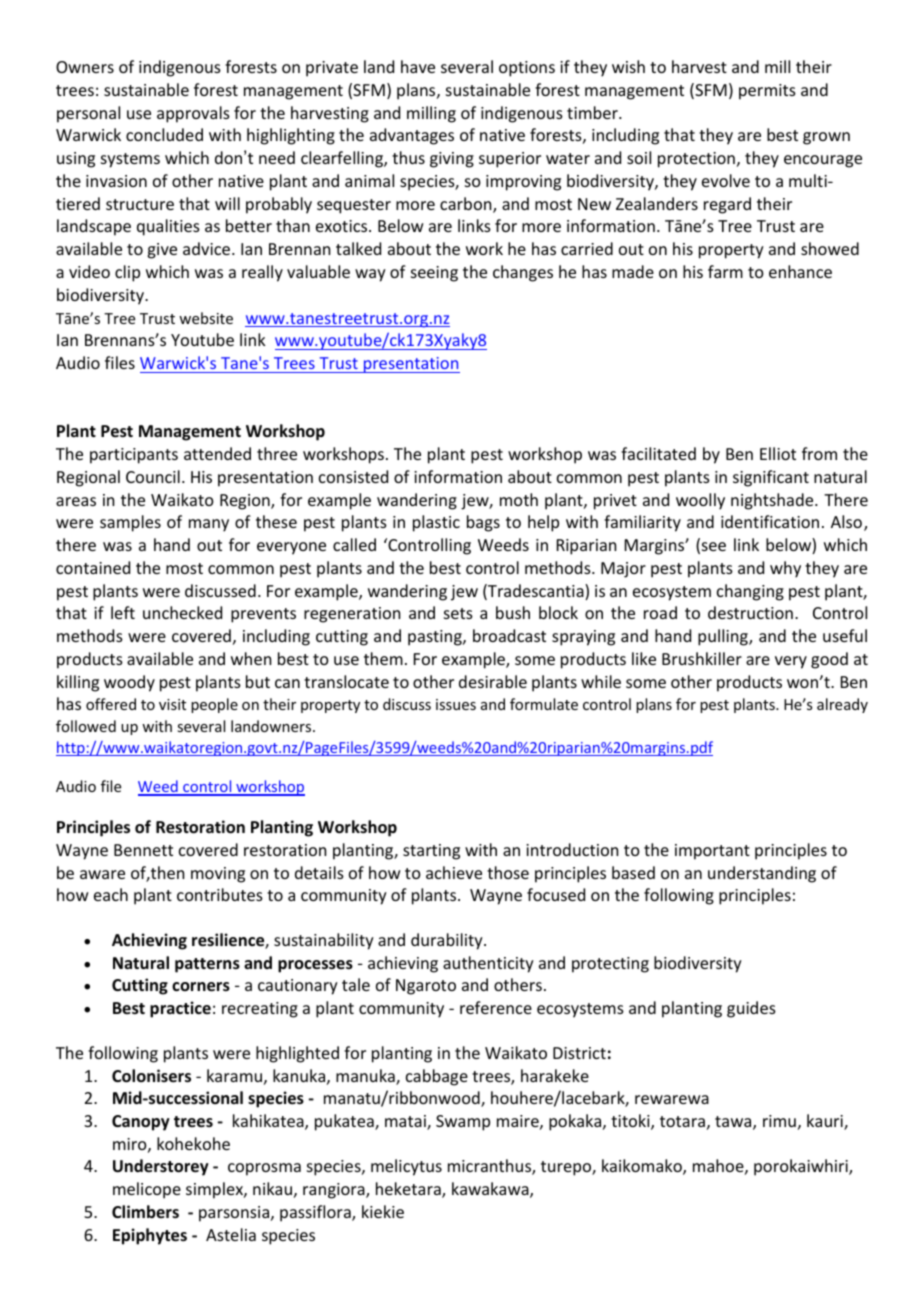 Image resolution: width=924 pixels, height=1308 pixels. Describe the element at coordinates (448, 941) in the screenshot. I see `durability` at that location.
